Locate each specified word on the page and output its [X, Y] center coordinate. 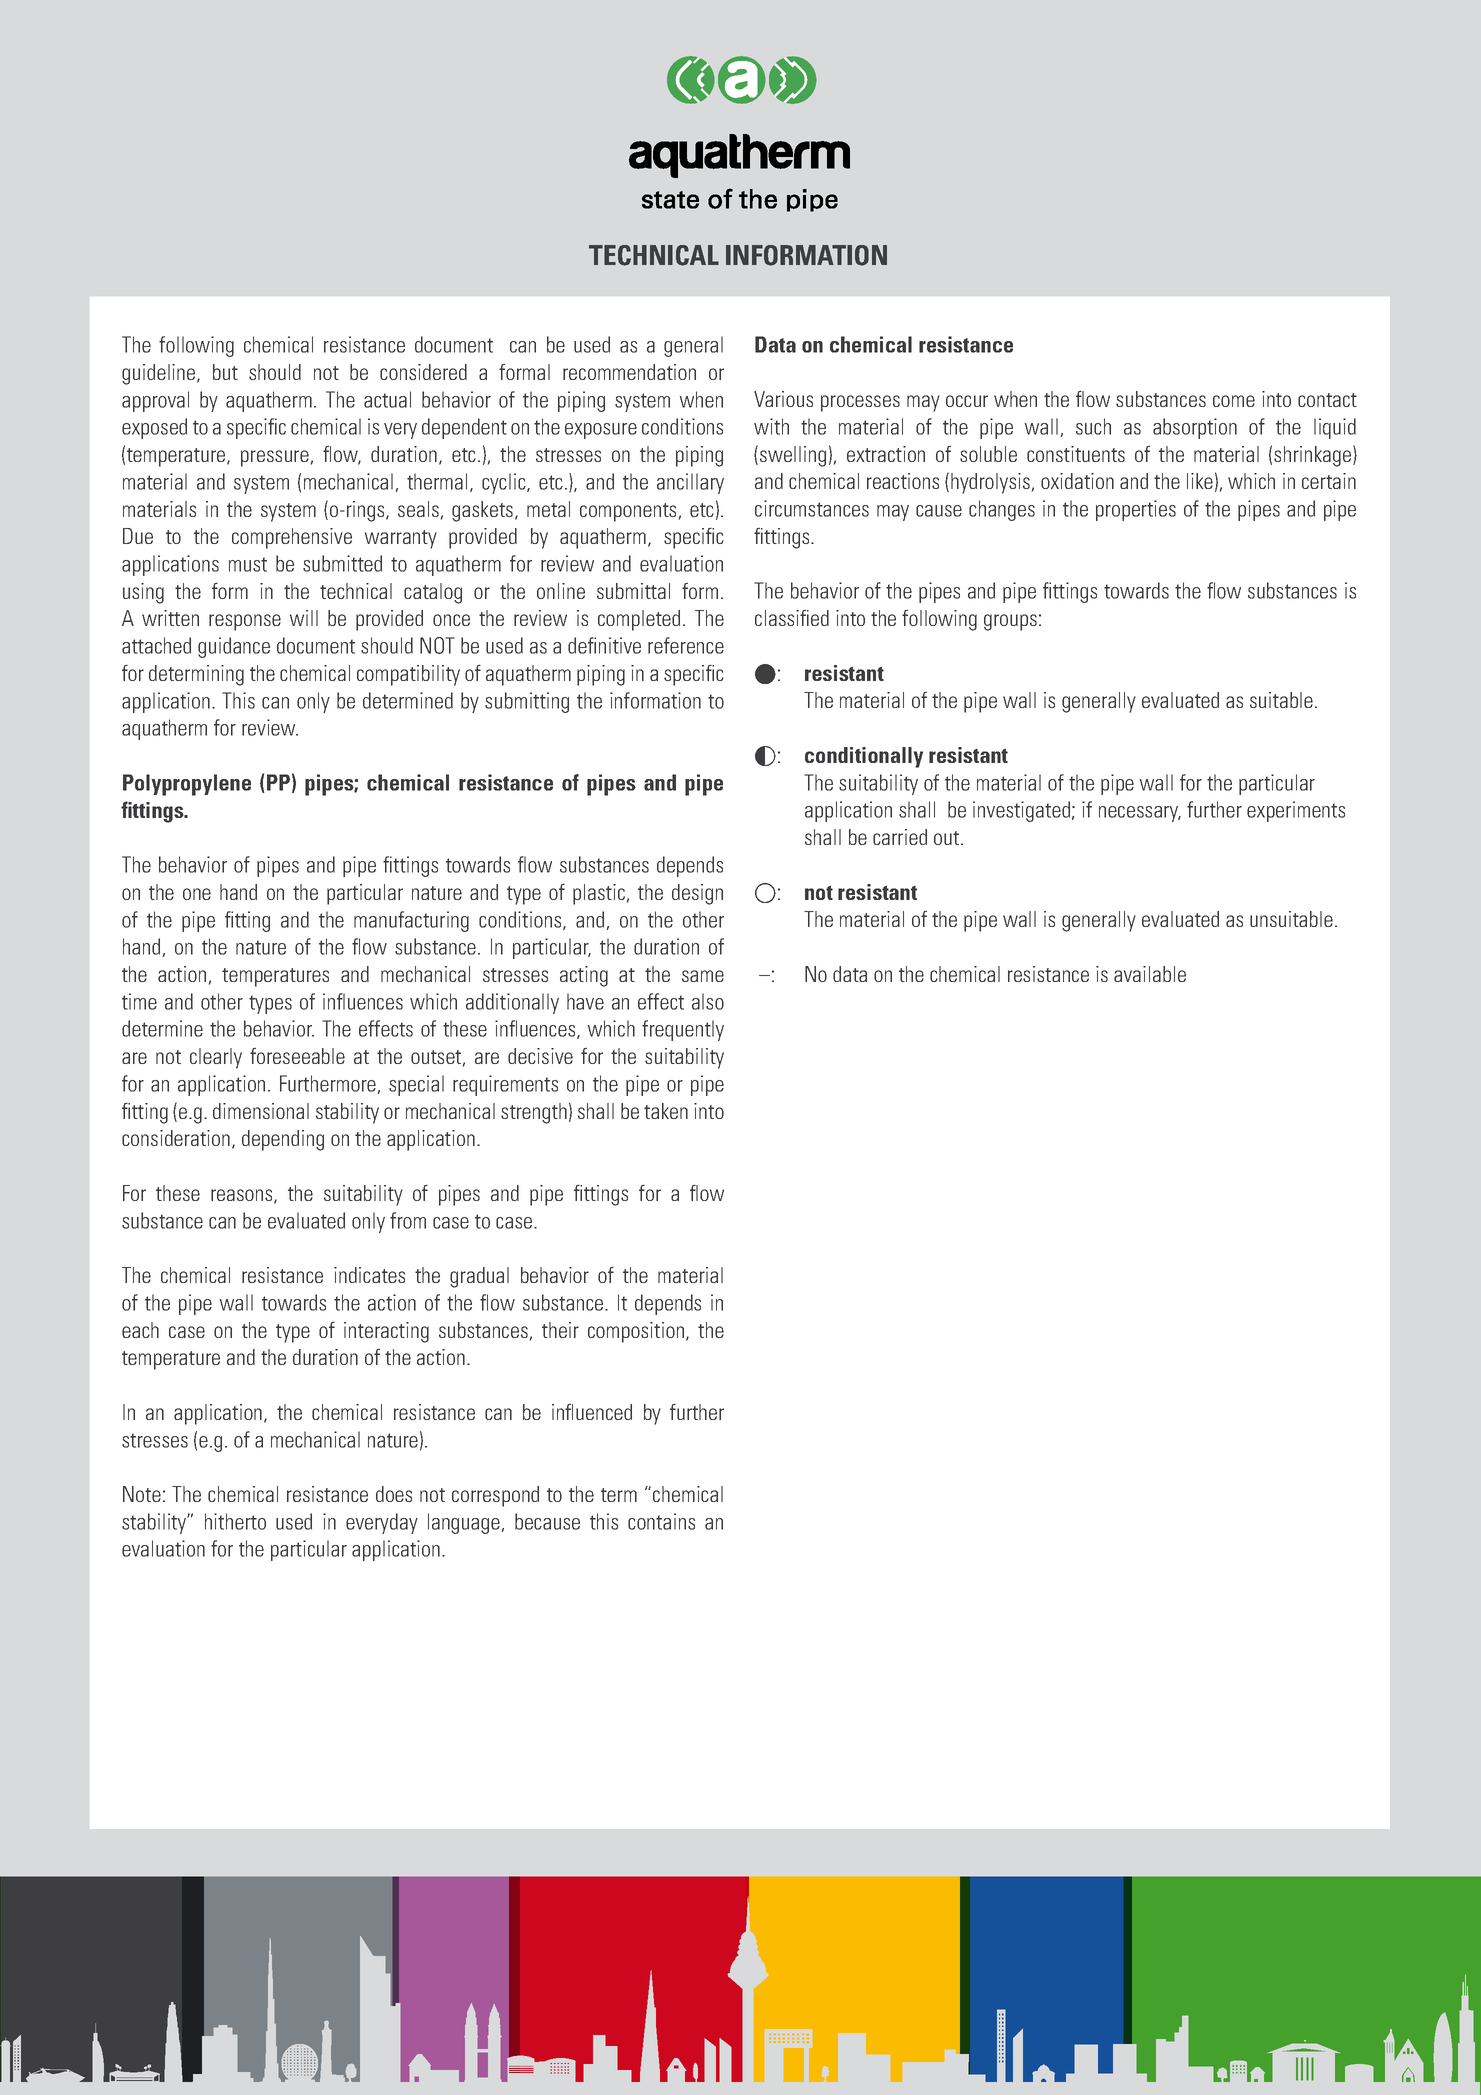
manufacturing [411, 921]
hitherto [235, 1521]
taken [666, 1111]
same [703, 976]
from [408, 1220]
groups [1010, 622]
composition [637, 1332]
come [1234, 401]
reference [686, 645]
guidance [234, 647]
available [1150, 974]
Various [783, 399]
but [225, 372]
